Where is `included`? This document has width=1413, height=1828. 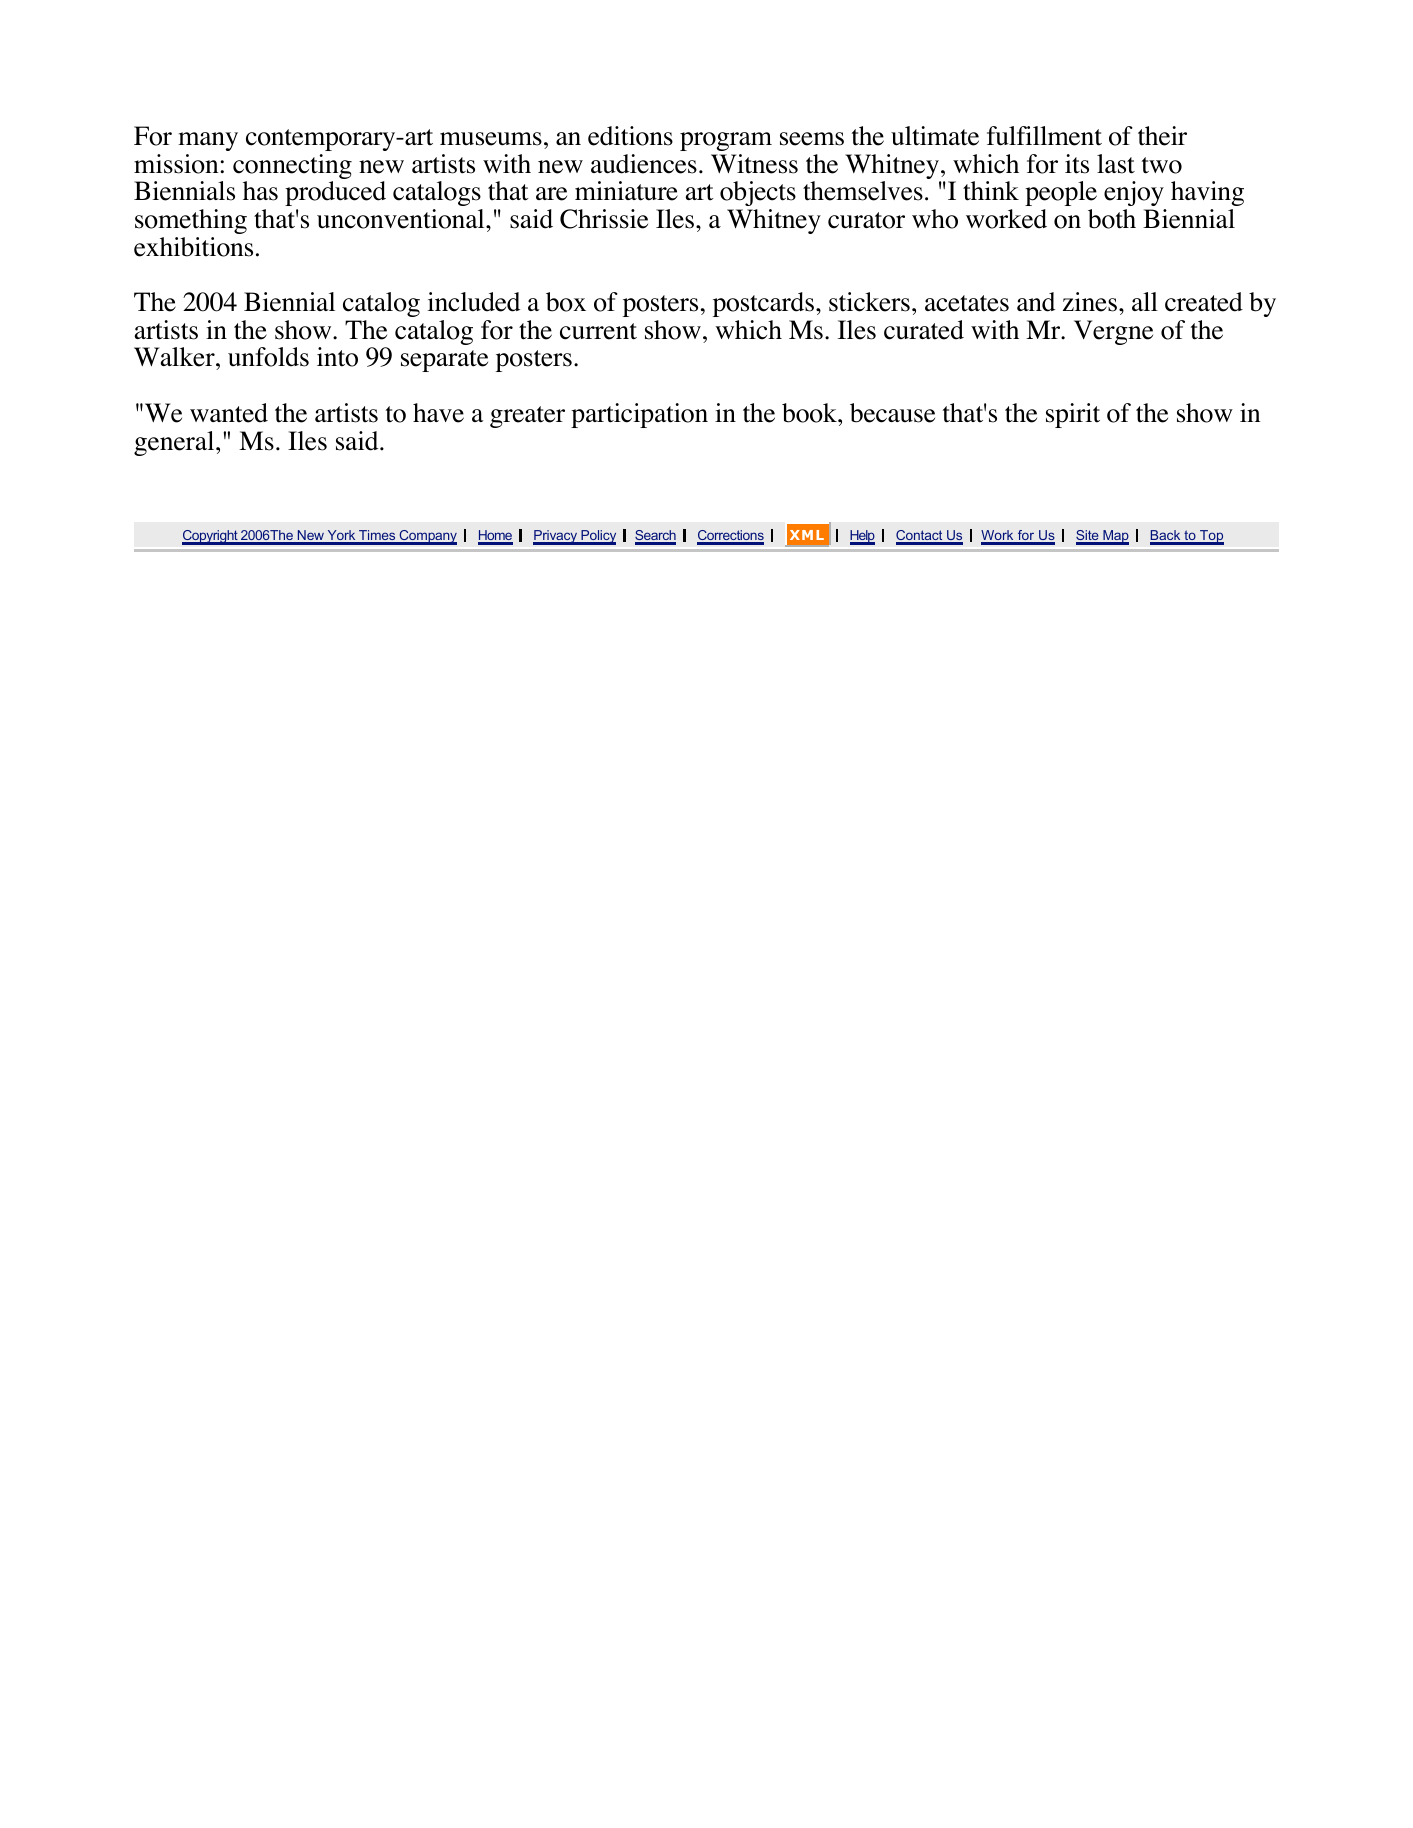 included is located at coordinates (474, 302).
